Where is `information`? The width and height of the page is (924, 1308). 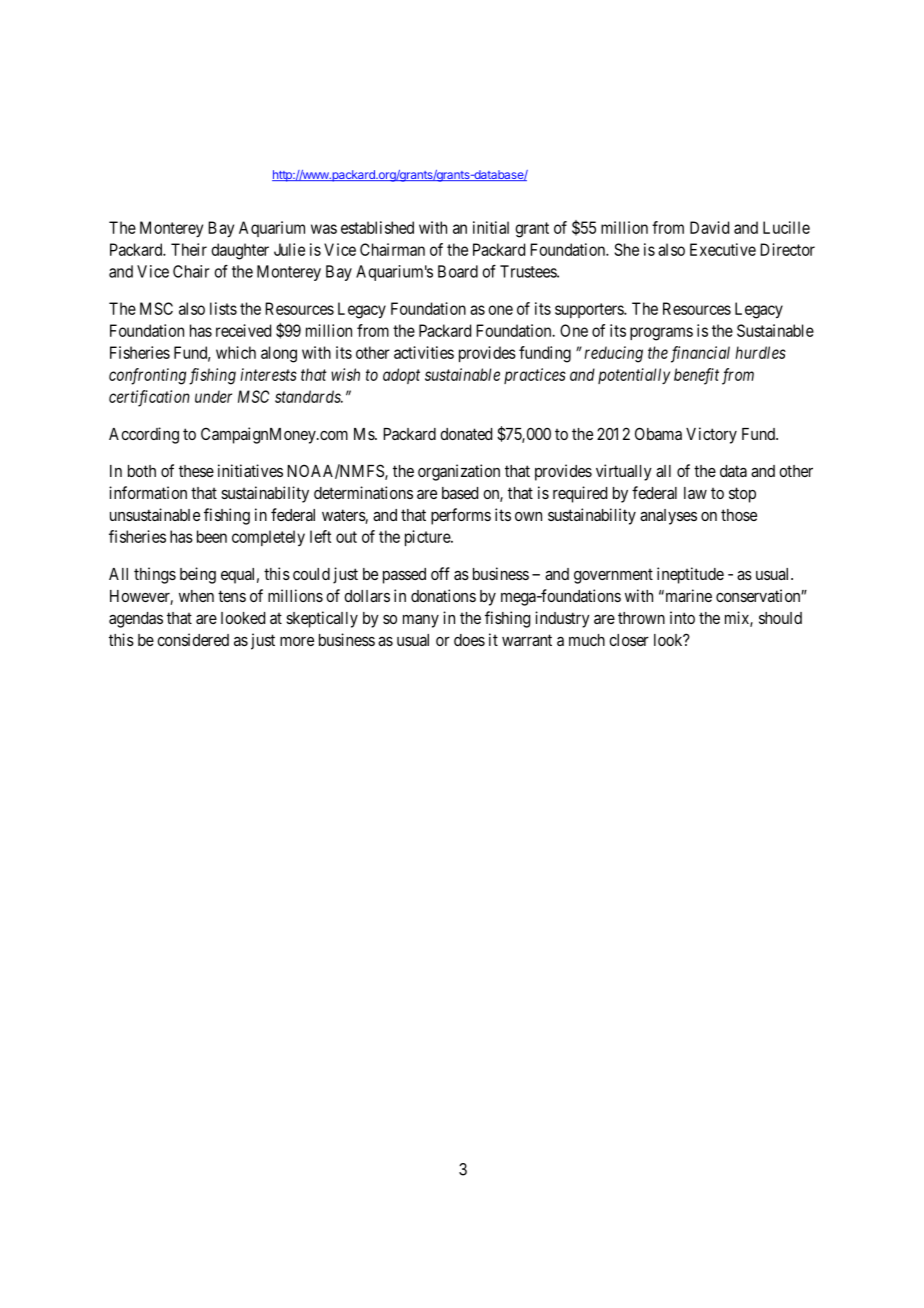 information is located at coordinates (148, 492).
